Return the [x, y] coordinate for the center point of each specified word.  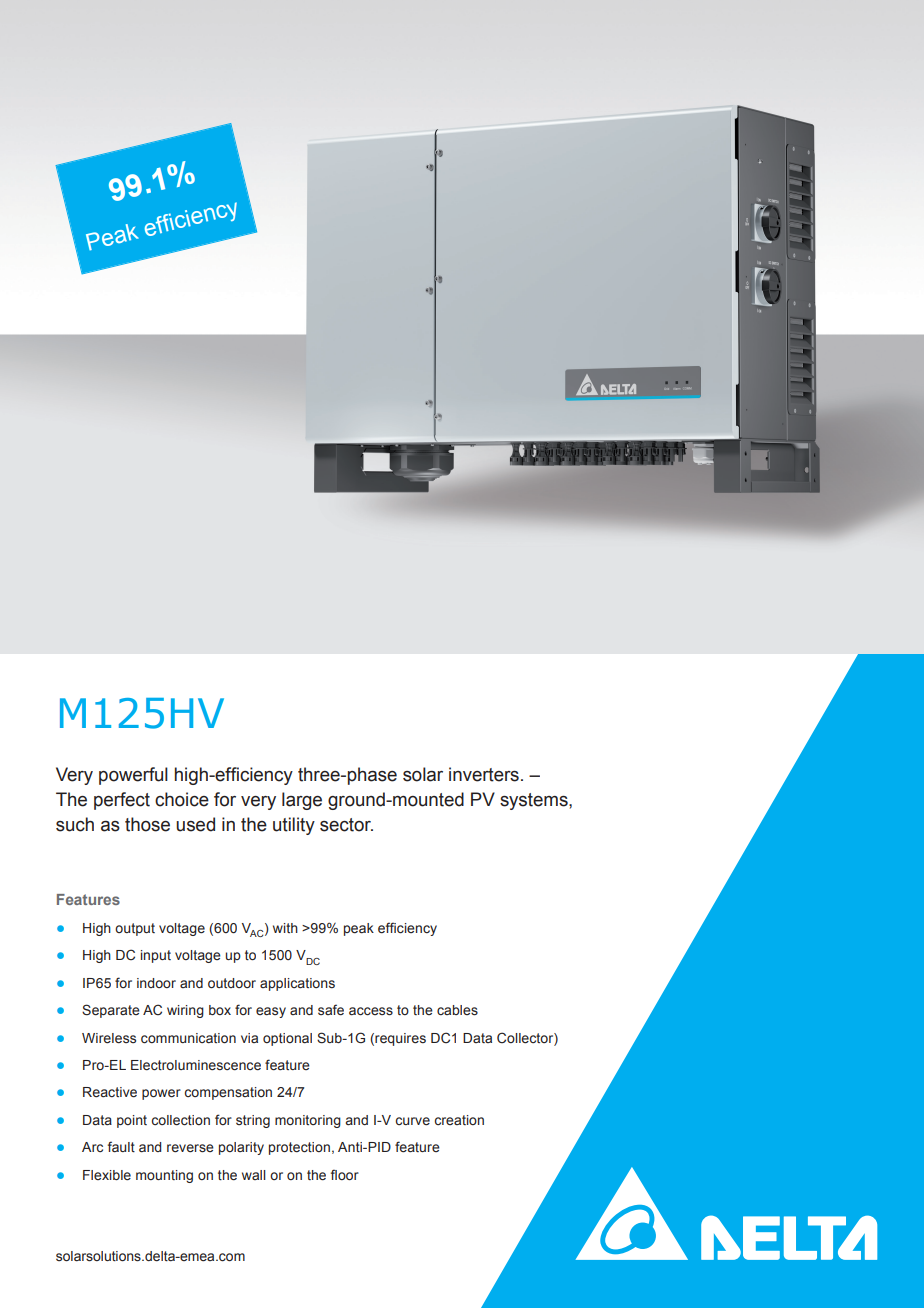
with [285, 928]
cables [457, 1010]
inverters [484, 774]
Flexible [107, 1175]
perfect [122, 801]
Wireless [109, 1038]
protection [299, 1148]
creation [459, 1120]
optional [287, 1039]
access [371, 1011]
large [302, 801]
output [135, 929]
